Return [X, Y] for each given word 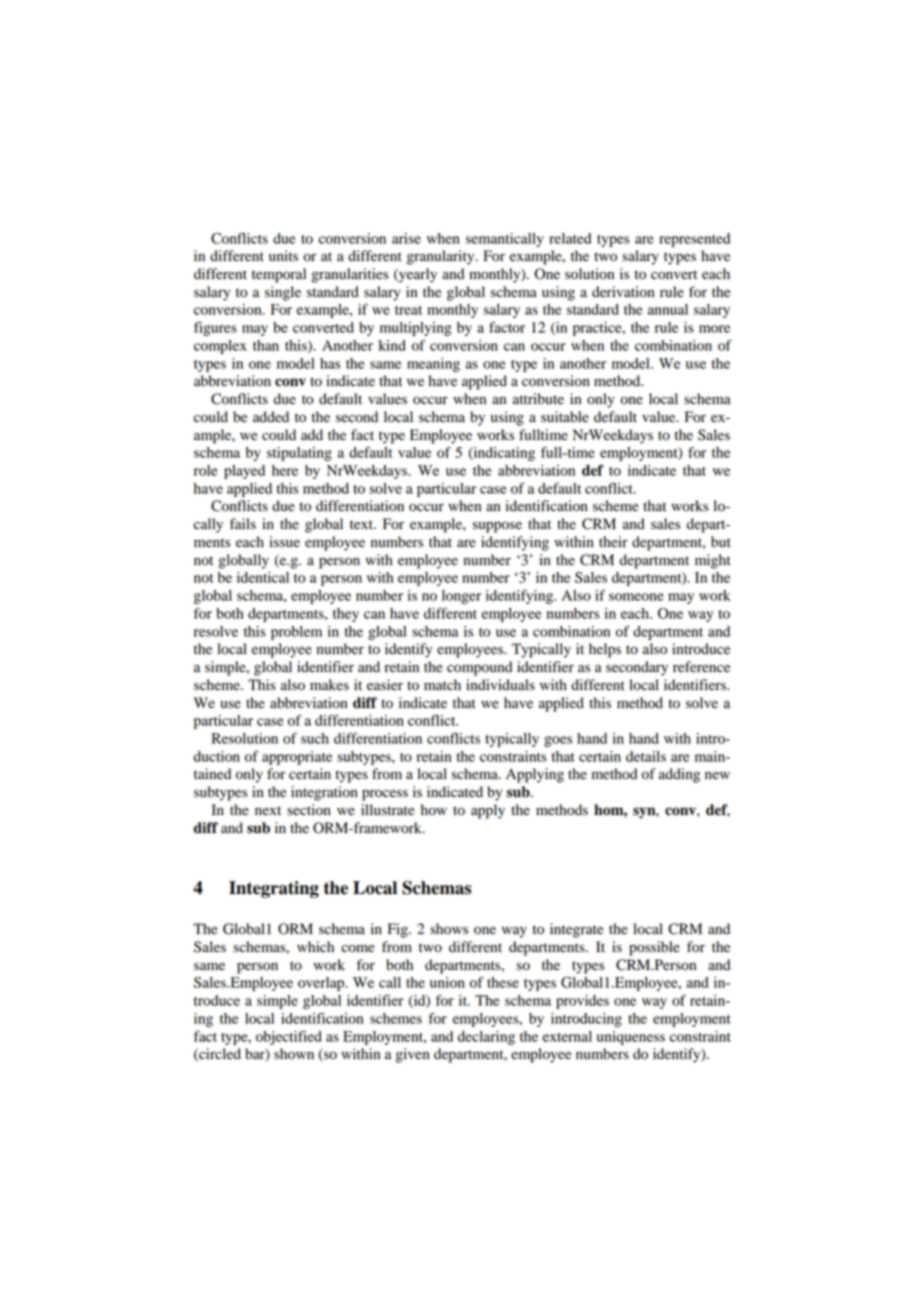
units [283, 256]
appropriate [297, 758]
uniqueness [631, 1038]
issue [284, 542]
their [613, 542]
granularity [442, 257]
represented [694, 240]
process [385, 795]
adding [679, 775]
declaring [486, 1038]
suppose [497, 527]
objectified [289, 1038]
